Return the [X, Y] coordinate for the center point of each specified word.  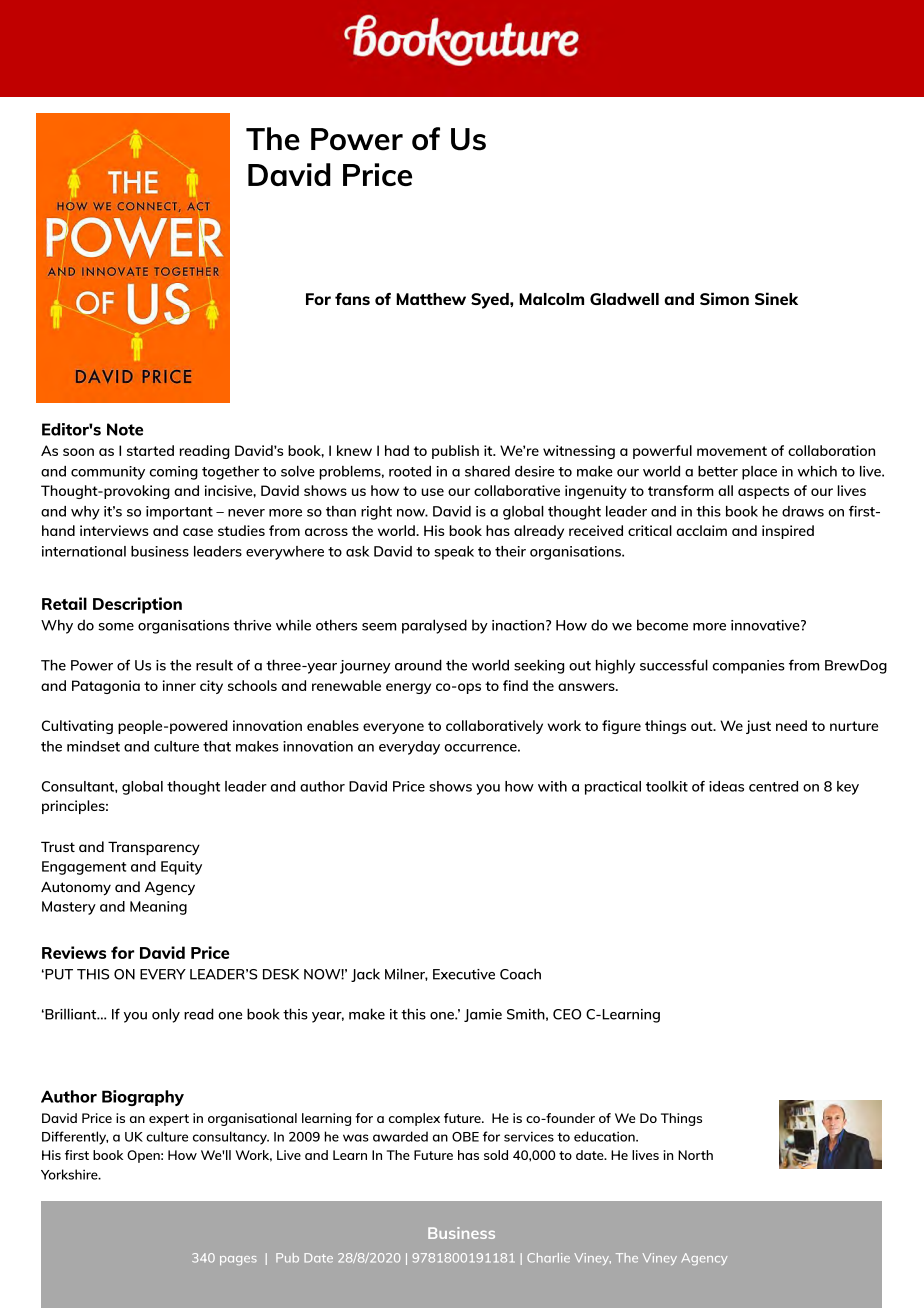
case [198, 532]
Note [125, 429]
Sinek [776, 298]
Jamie [483, 1015]
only [166, 1015]
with [552, 786]
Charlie [548, 1258]
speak [454, 553]
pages [238, 1260]
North [695, 1155]
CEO [567, 1014]
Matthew [431, 299]
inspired [788, 532]
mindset [93, 746]
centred [773, 786]
